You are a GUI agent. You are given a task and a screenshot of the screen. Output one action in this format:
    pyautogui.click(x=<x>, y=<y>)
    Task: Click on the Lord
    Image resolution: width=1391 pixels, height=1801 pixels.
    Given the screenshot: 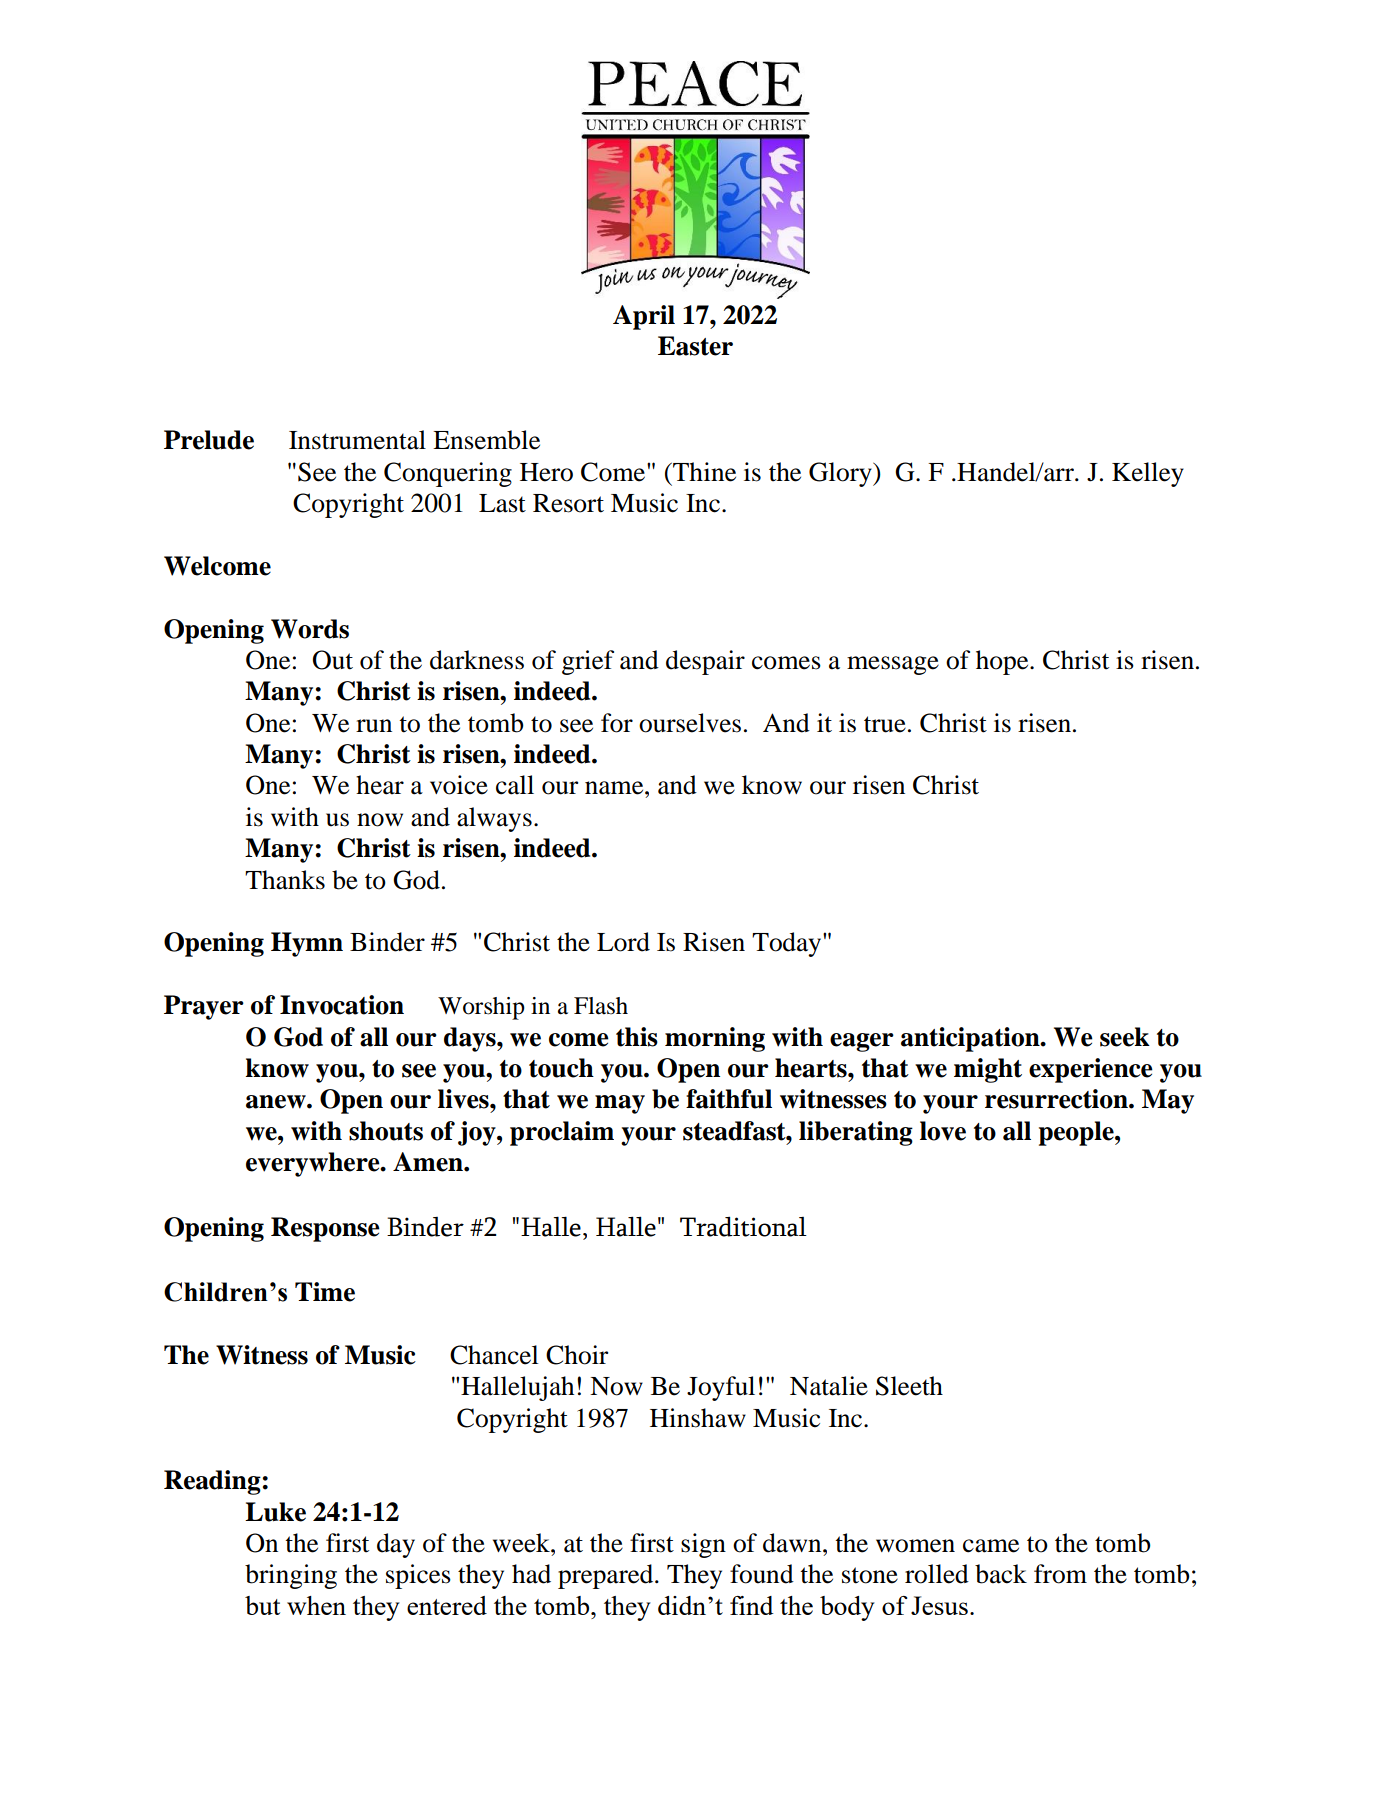 What is the action you would take?
    pyautogui.click(x=623, y=942)
